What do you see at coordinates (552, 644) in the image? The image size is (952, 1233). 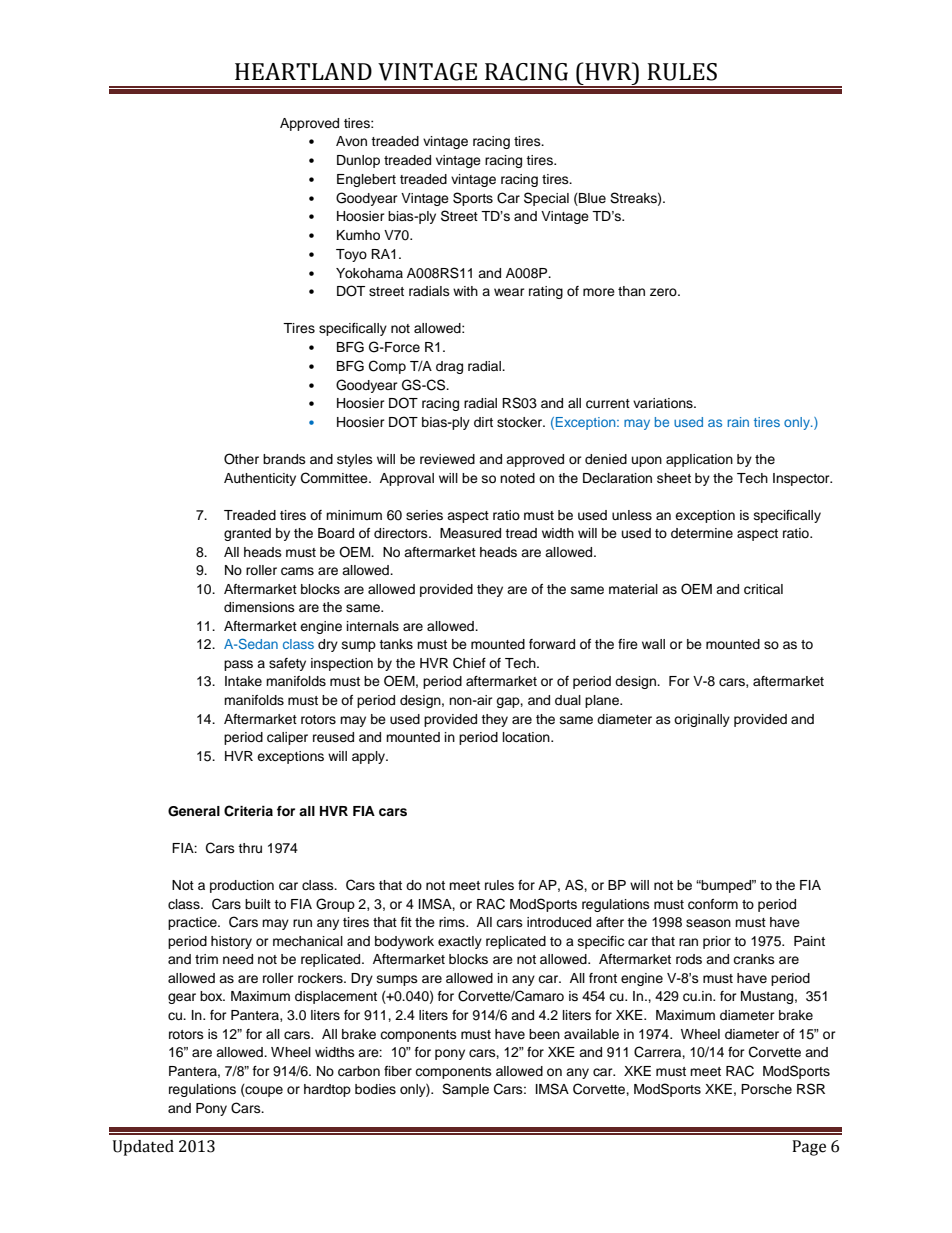 I see `forward` at bounding box center [552, 644].
